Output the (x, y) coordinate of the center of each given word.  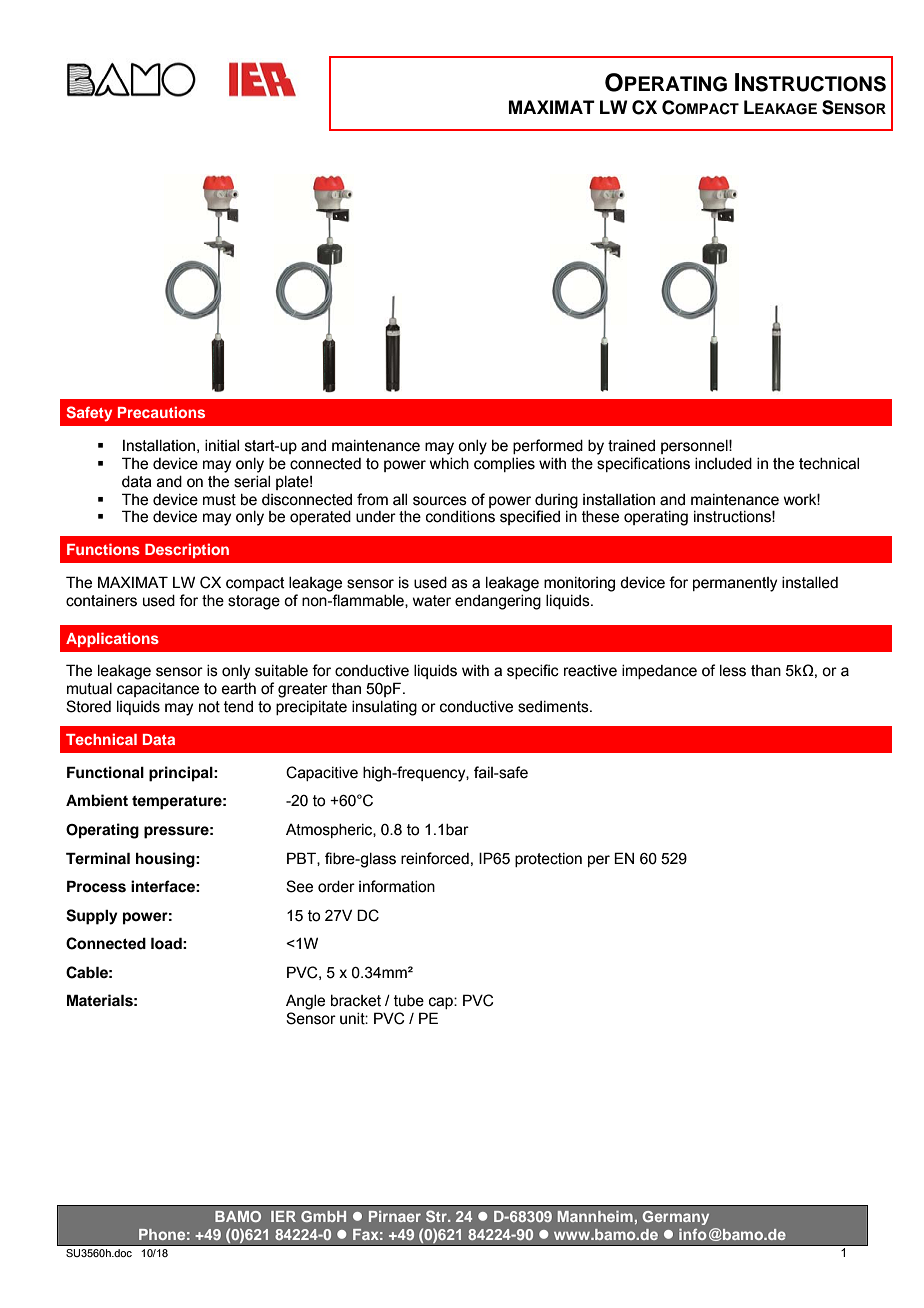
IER (283, 1216)
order (336, 887)
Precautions (161, 412)
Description (187, 550)
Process (96, 886)
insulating (384, 708)
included (723, 464)
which (449, 464)
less (733, 671)
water (432, 601)
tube (409, 1001)
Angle (305, 1002)
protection (548, 860)
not (209, 707)
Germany (675, 1218)
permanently (735, 584)
